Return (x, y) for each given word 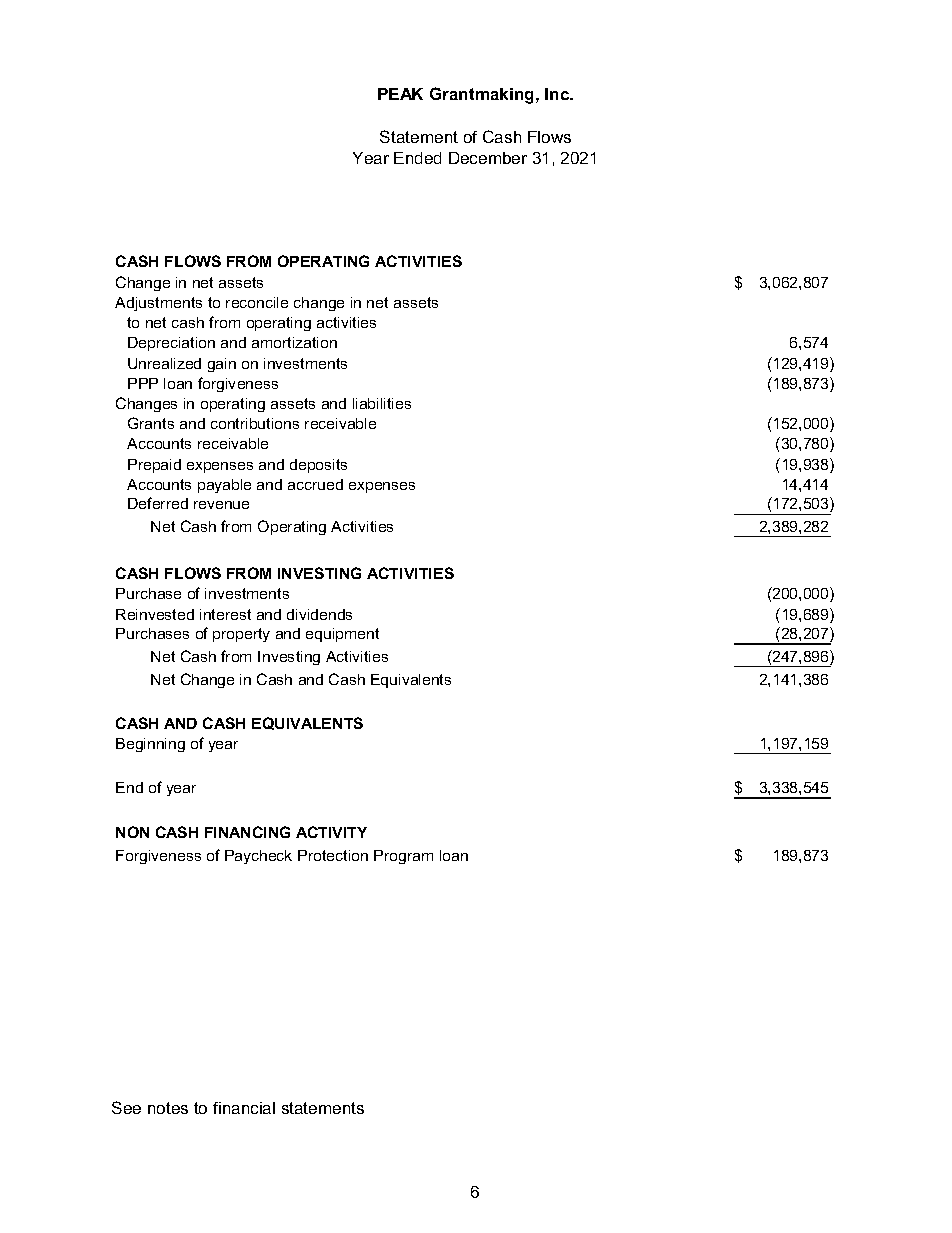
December (488, 158)
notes (168, 1108)
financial (244, 1108)
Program (403, 857)
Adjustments (158, 304)
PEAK (400, 94)
